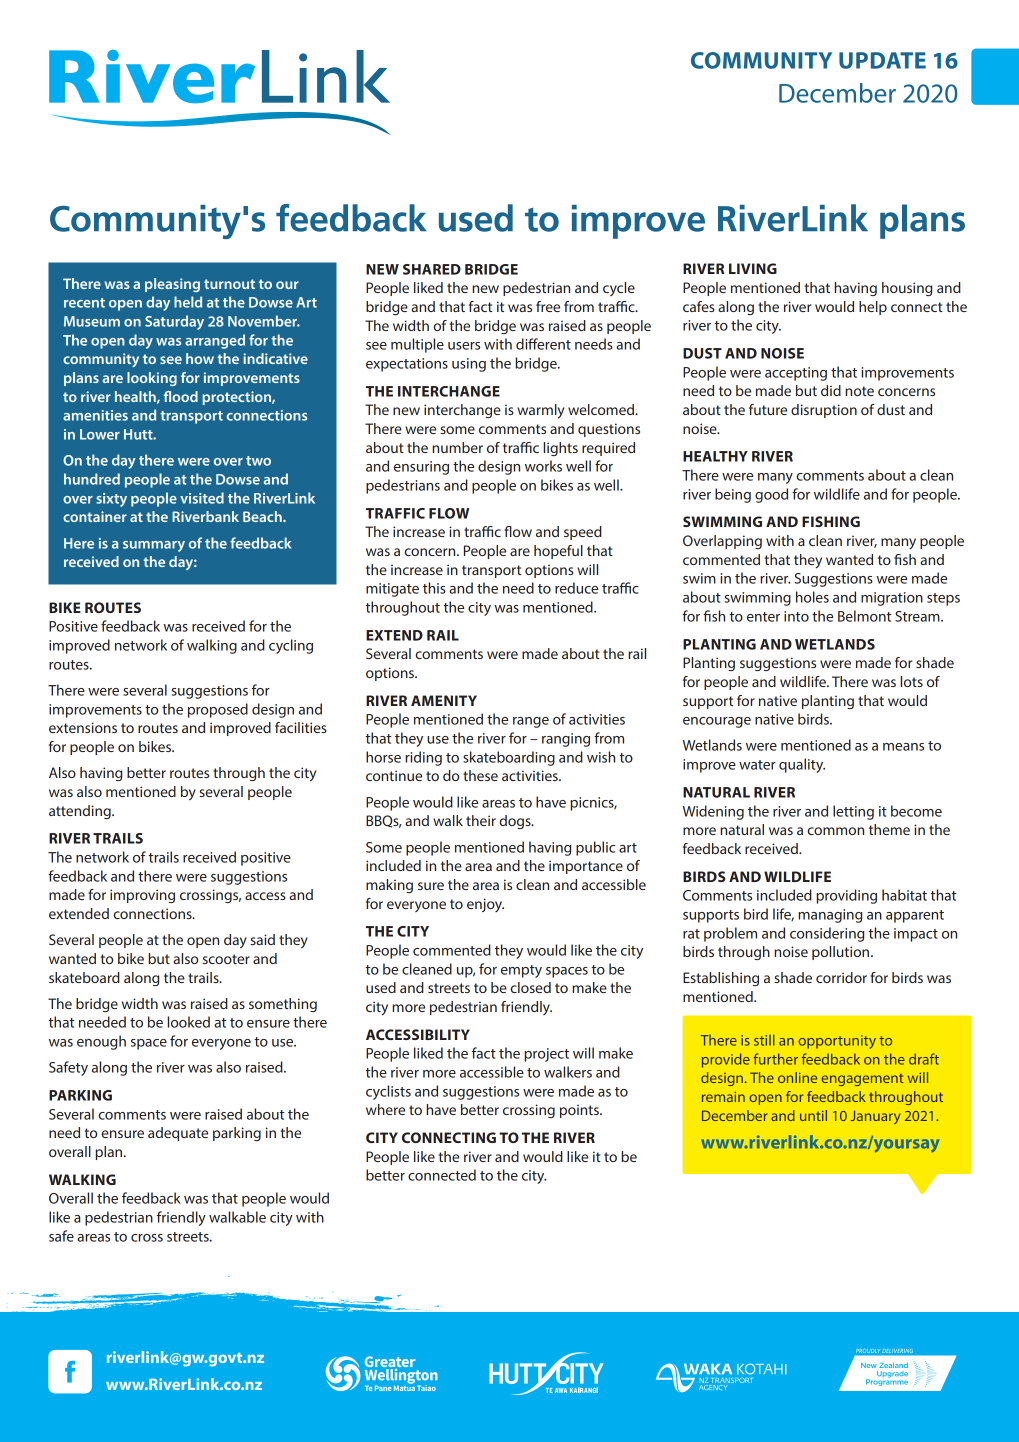 The image size is (1019, 1442). I want to click on holes, so click(812, 597).
